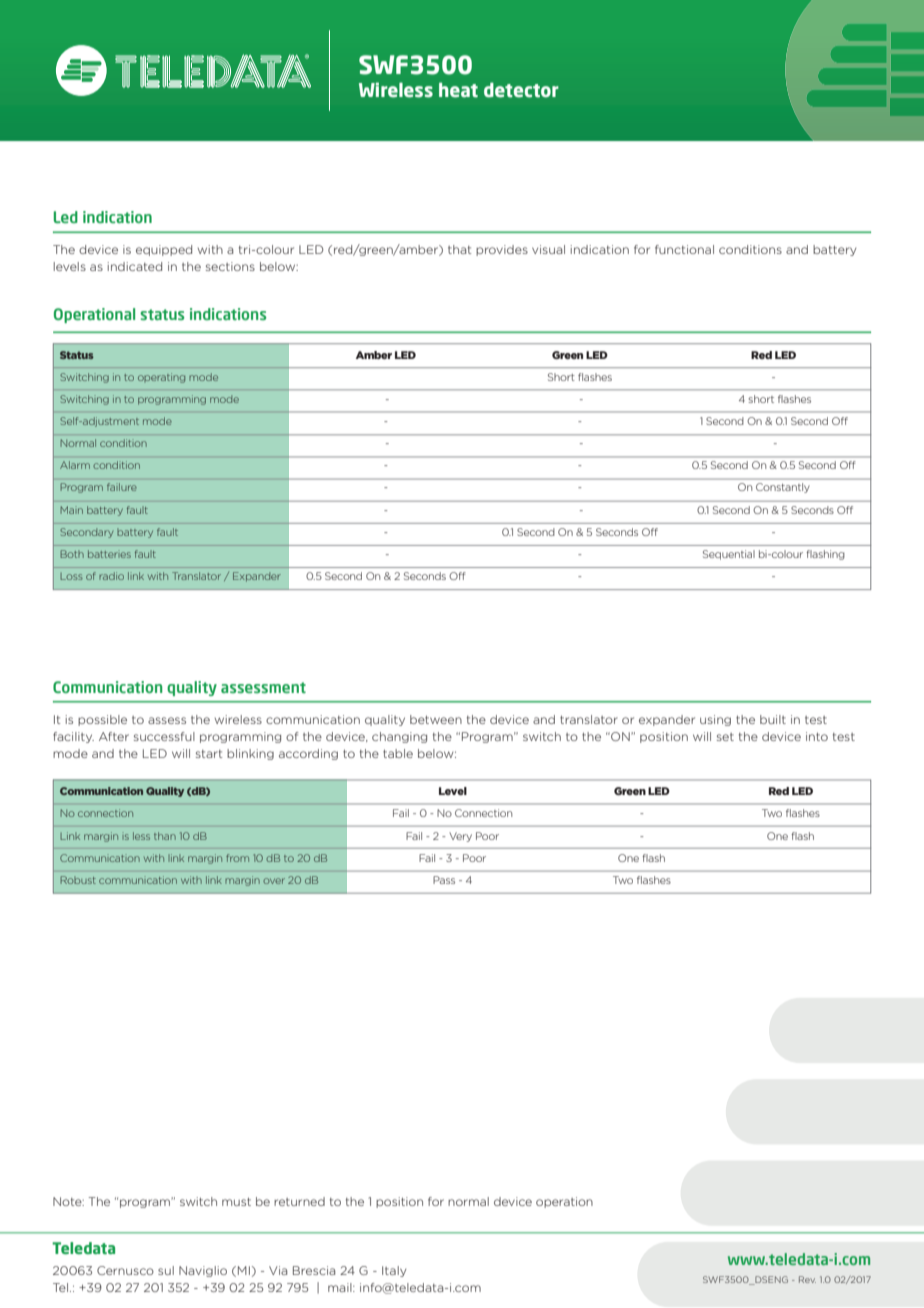 The height and width of the screenshot is (1308, 924). What do you see at coordinates (783, 488) in the screenshot?
I see `Constantly` at bounding box center [783, 488].
